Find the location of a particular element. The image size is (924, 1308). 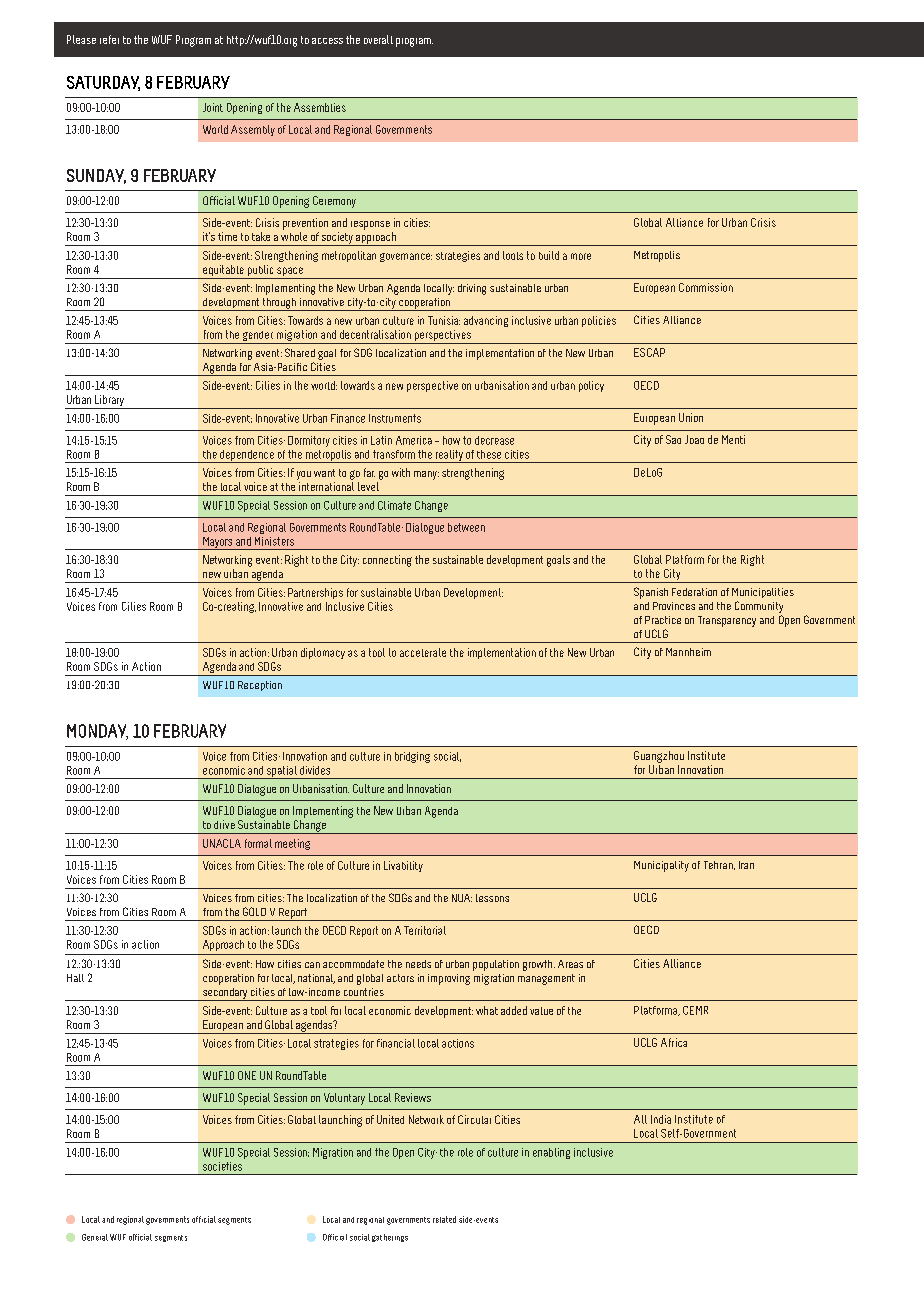

overall is located at coordinates (378, 39).
